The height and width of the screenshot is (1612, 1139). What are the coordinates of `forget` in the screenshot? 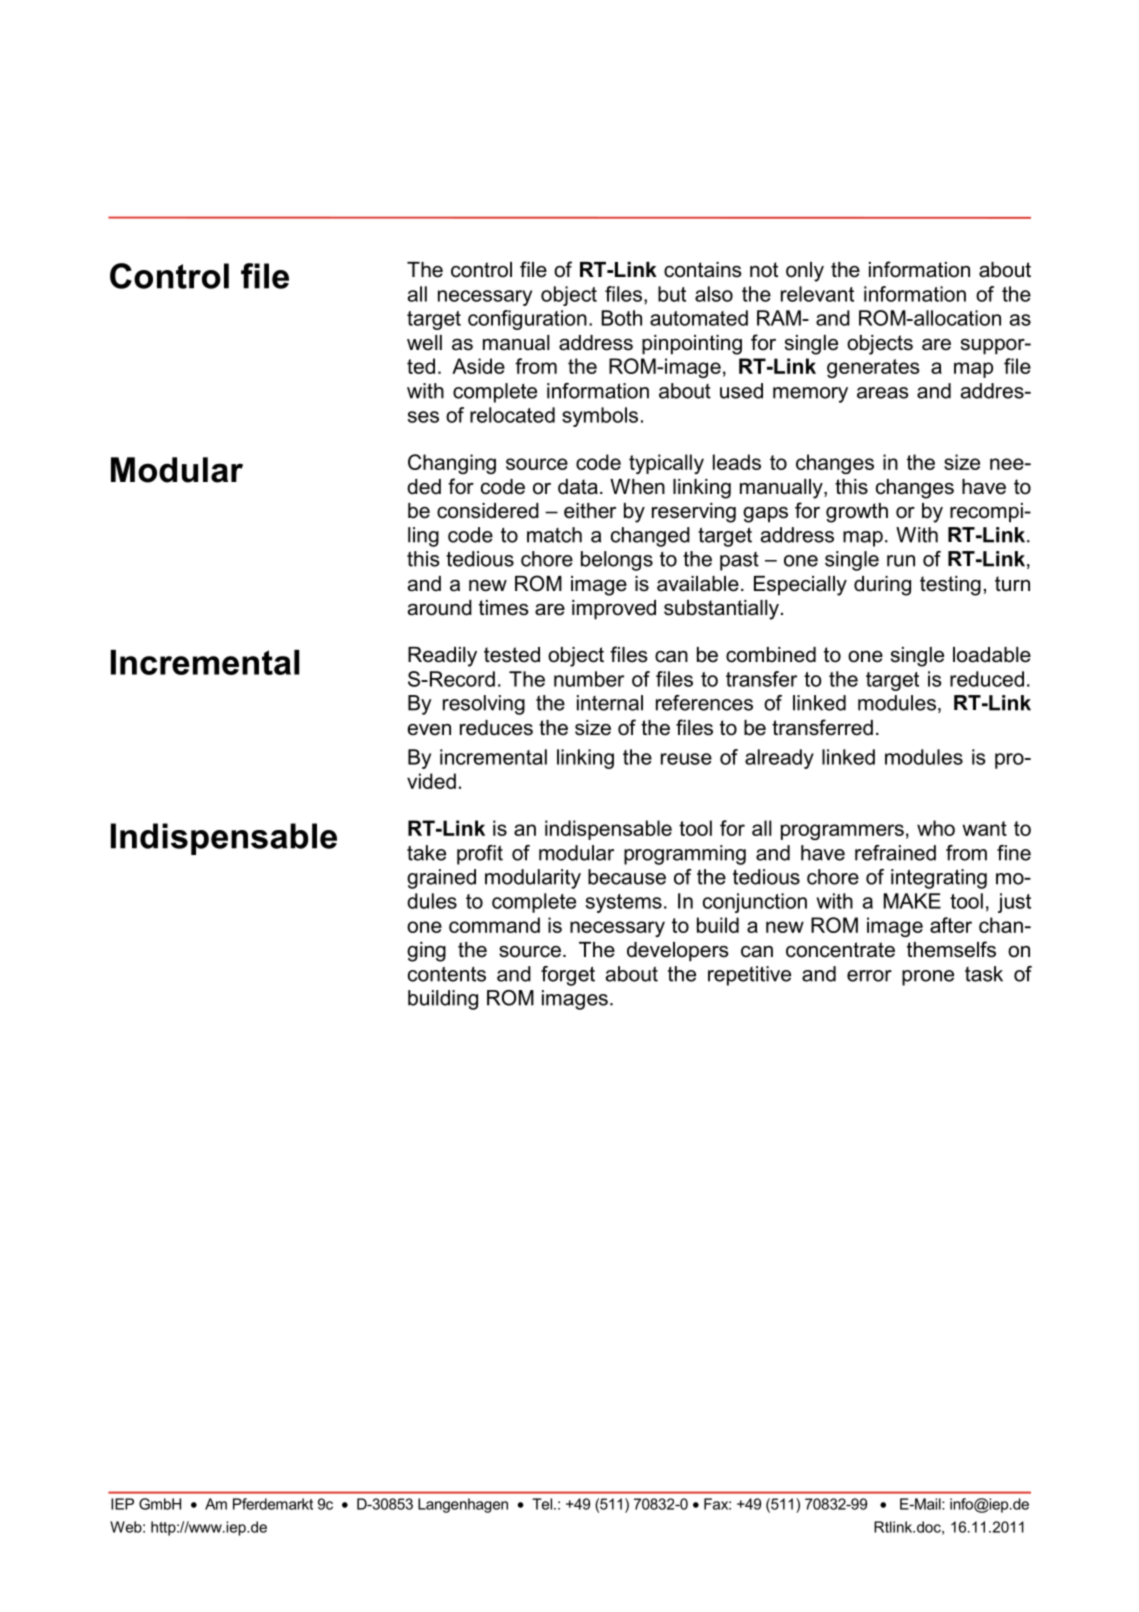 It's located at (568, 976).
